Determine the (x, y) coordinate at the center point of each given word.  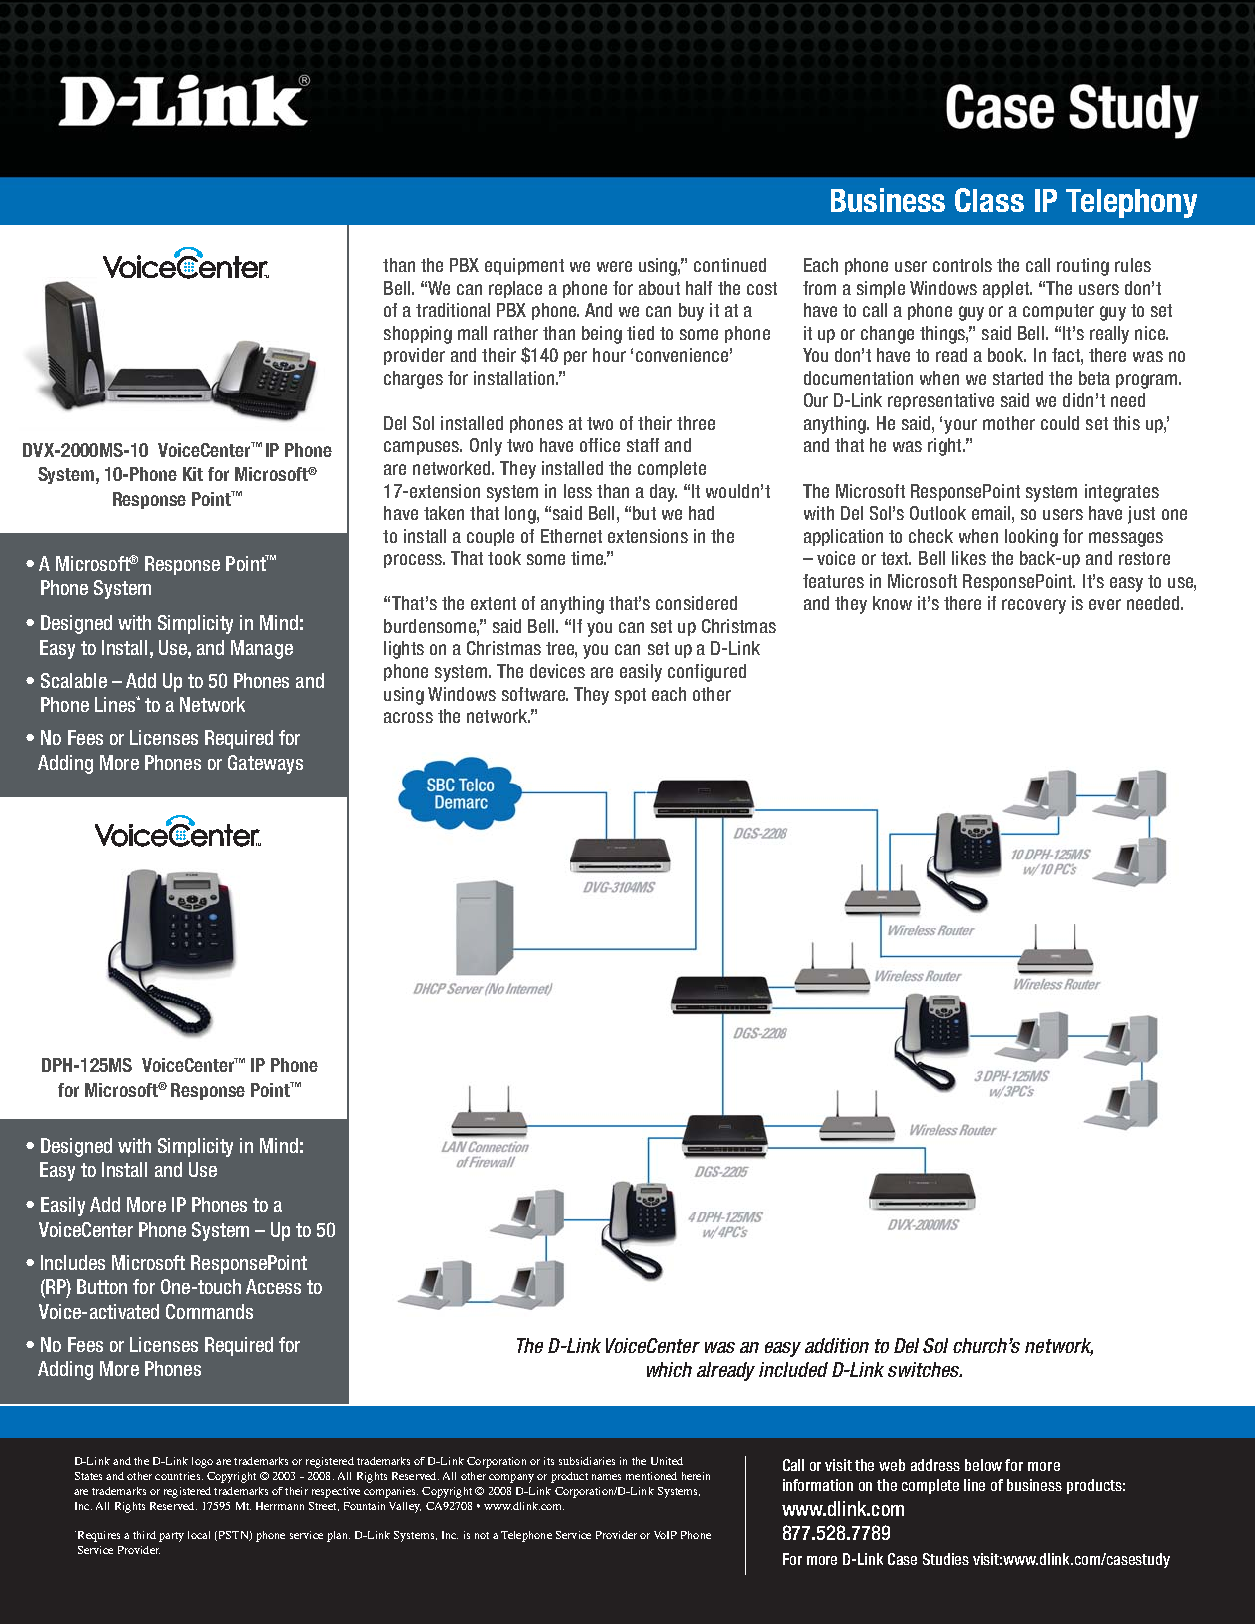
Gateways (265, 764)
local (199, 1535)
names (606, 1477)
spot (630, 696)
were (614, 266)
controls (962, 265)
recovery (1034, 606)
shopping (418, 335)
